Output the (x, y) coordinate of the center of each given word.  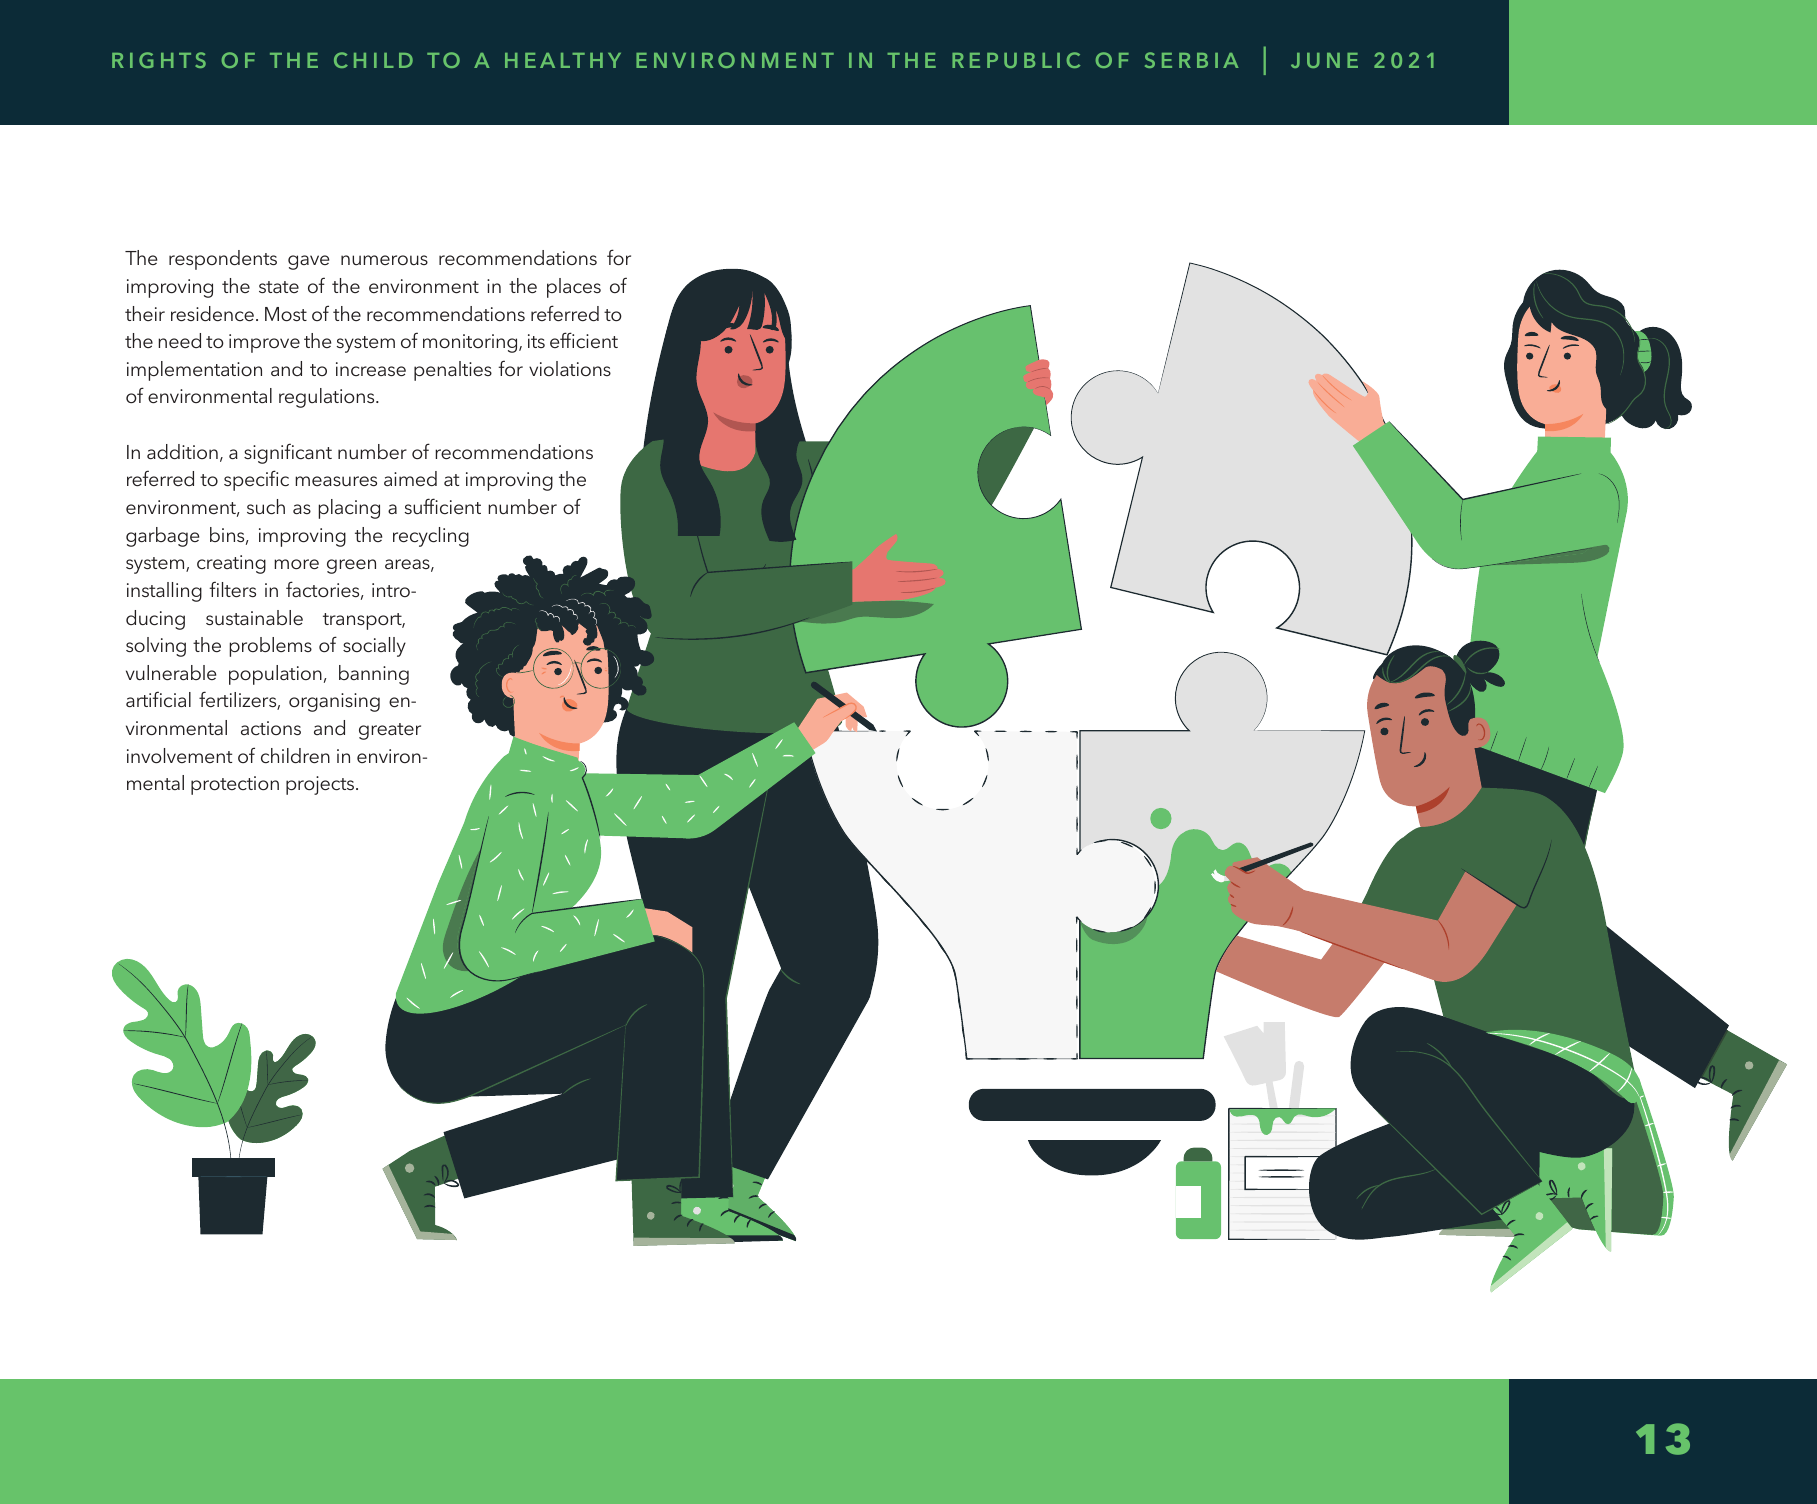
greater (390, 731)
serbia (1192, 60)
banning (374, 675)
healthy (563, 60)
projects (321, 785)
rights (159, 60)
